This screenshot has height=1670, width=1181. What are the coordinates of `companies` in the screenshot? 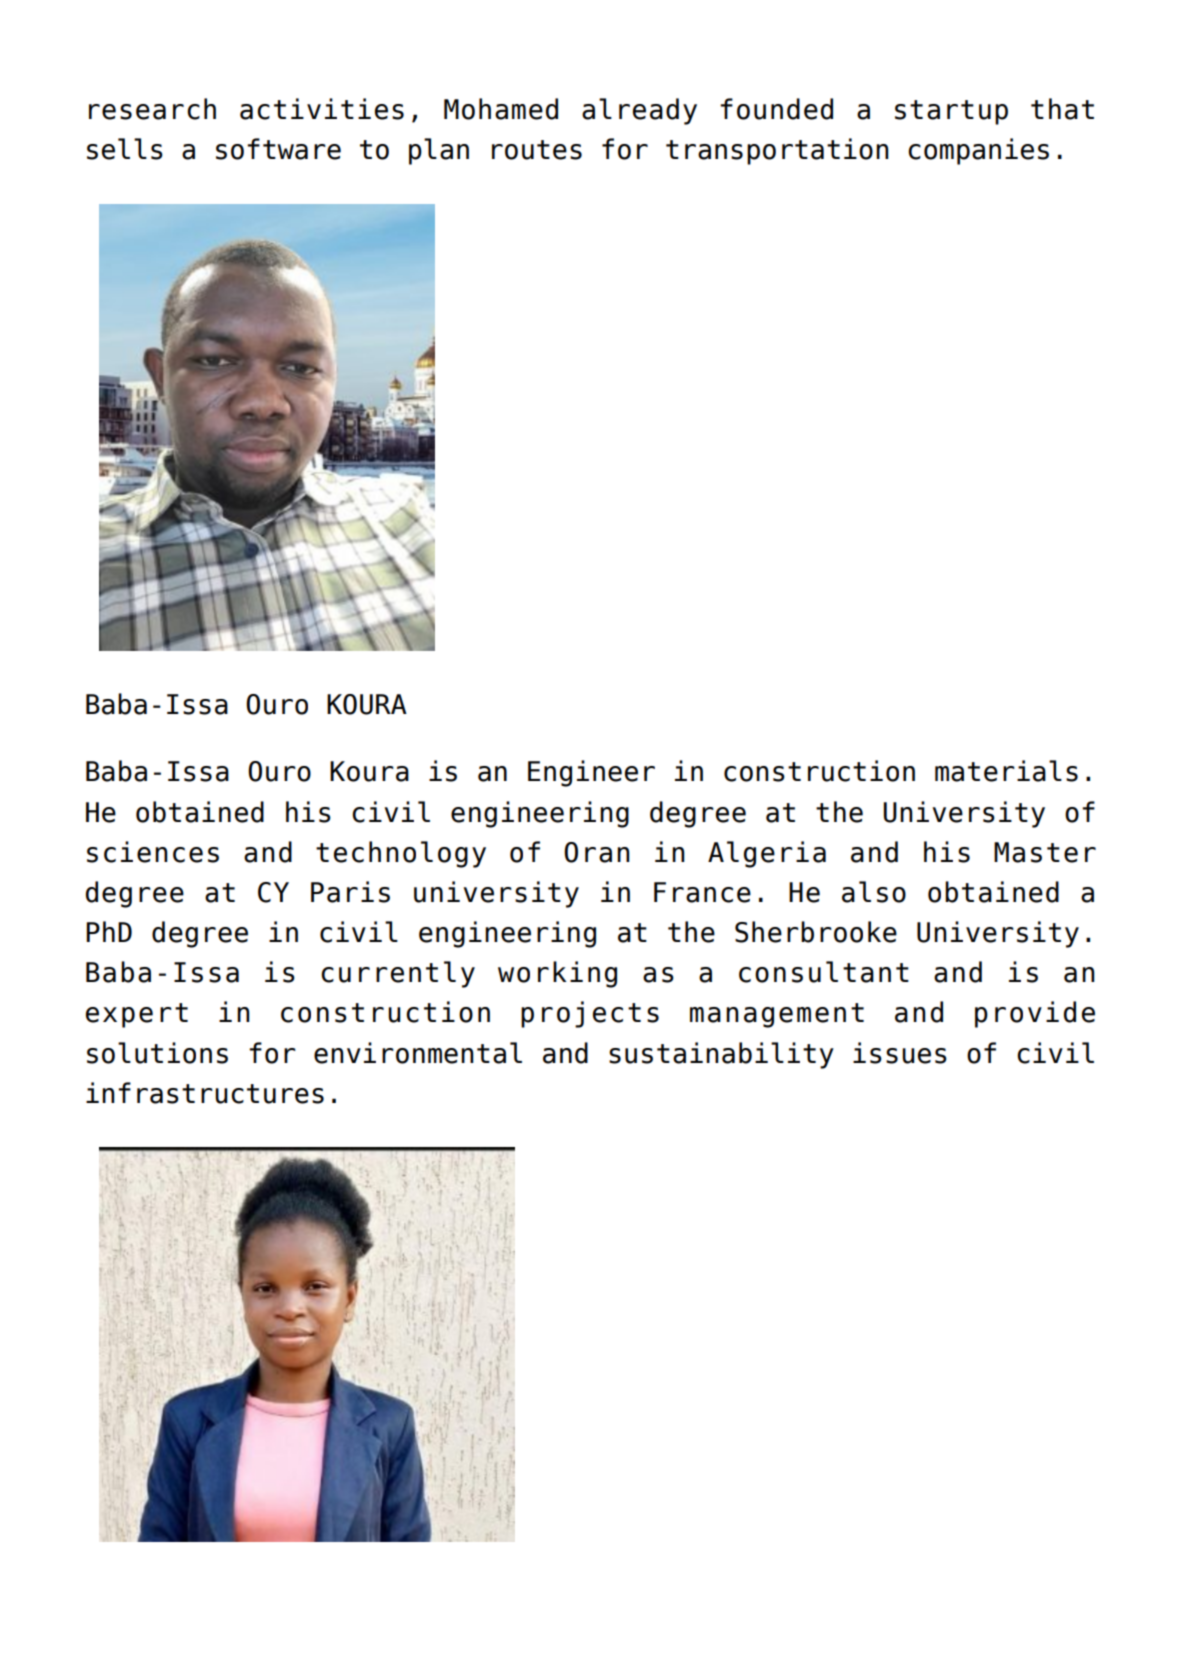 It's located at (978, 151).
